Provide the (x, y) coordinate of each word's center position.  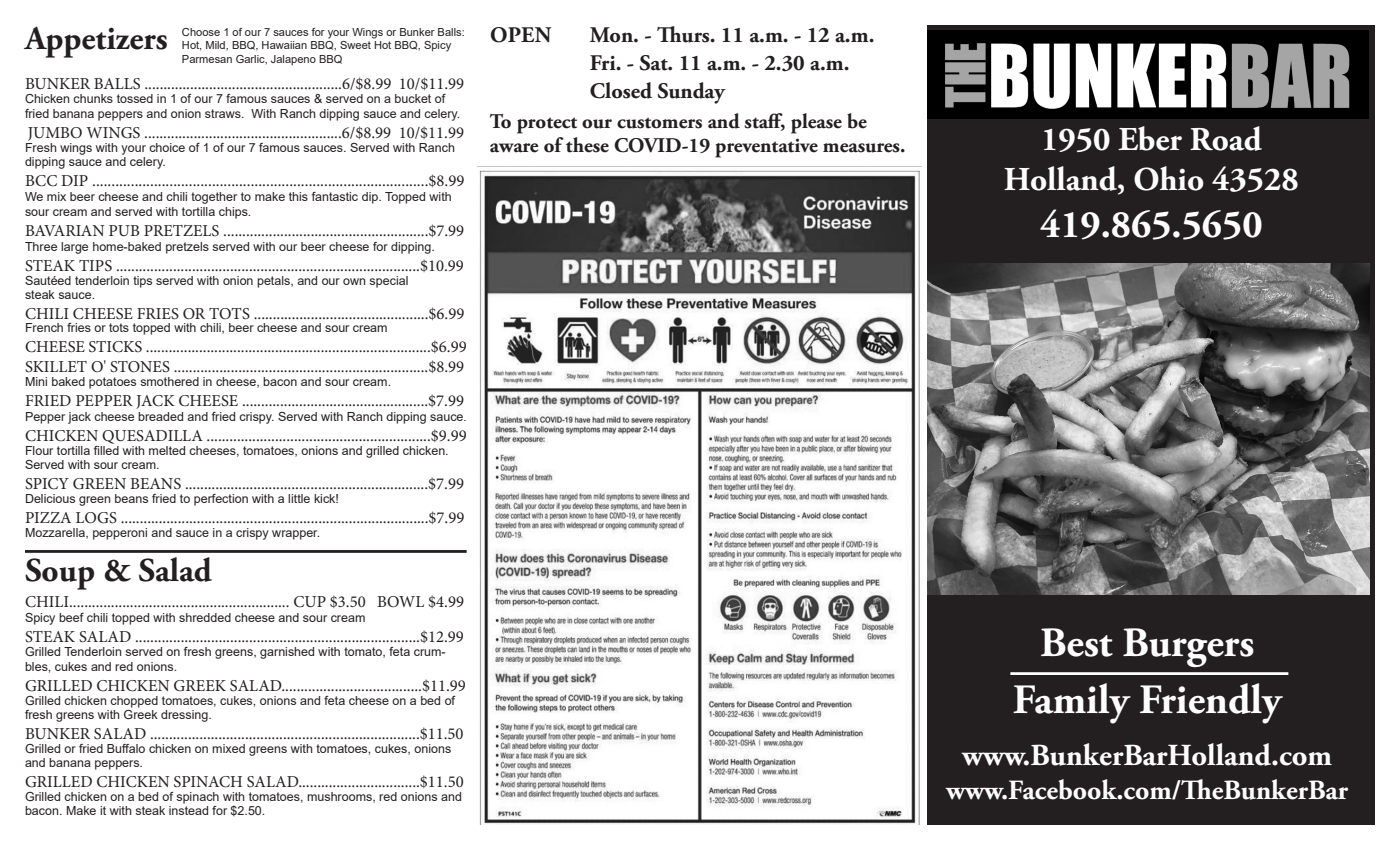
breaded (160, 416)
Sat (654, 63)
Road (1226, 138)
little (299, 498)
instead (188, 809)
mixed (228, 748)
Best (1077, 642)
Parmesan (207, 59)
